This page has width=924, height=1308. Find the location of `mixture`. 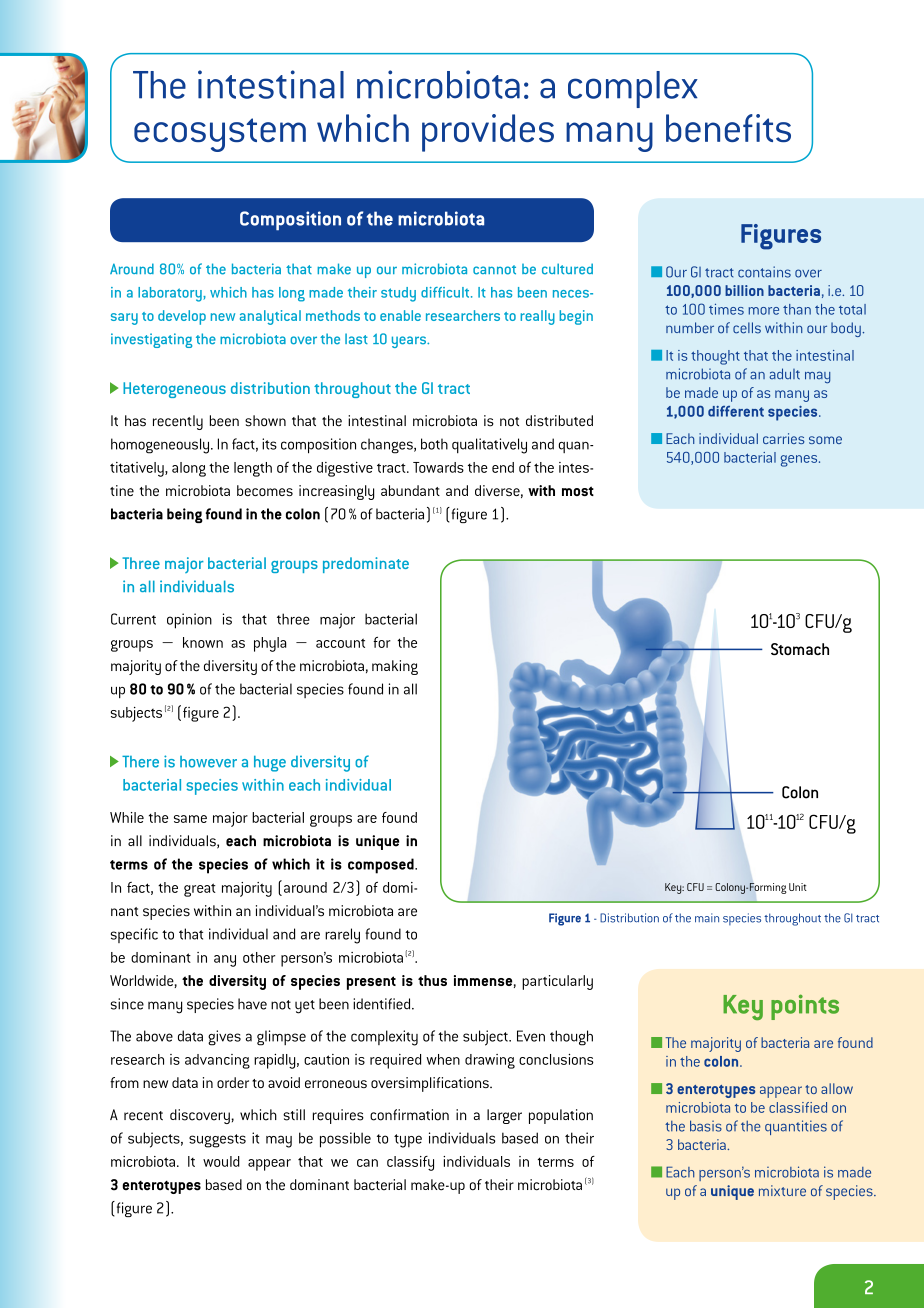

mixture is located at coordinates (782, 1190).
